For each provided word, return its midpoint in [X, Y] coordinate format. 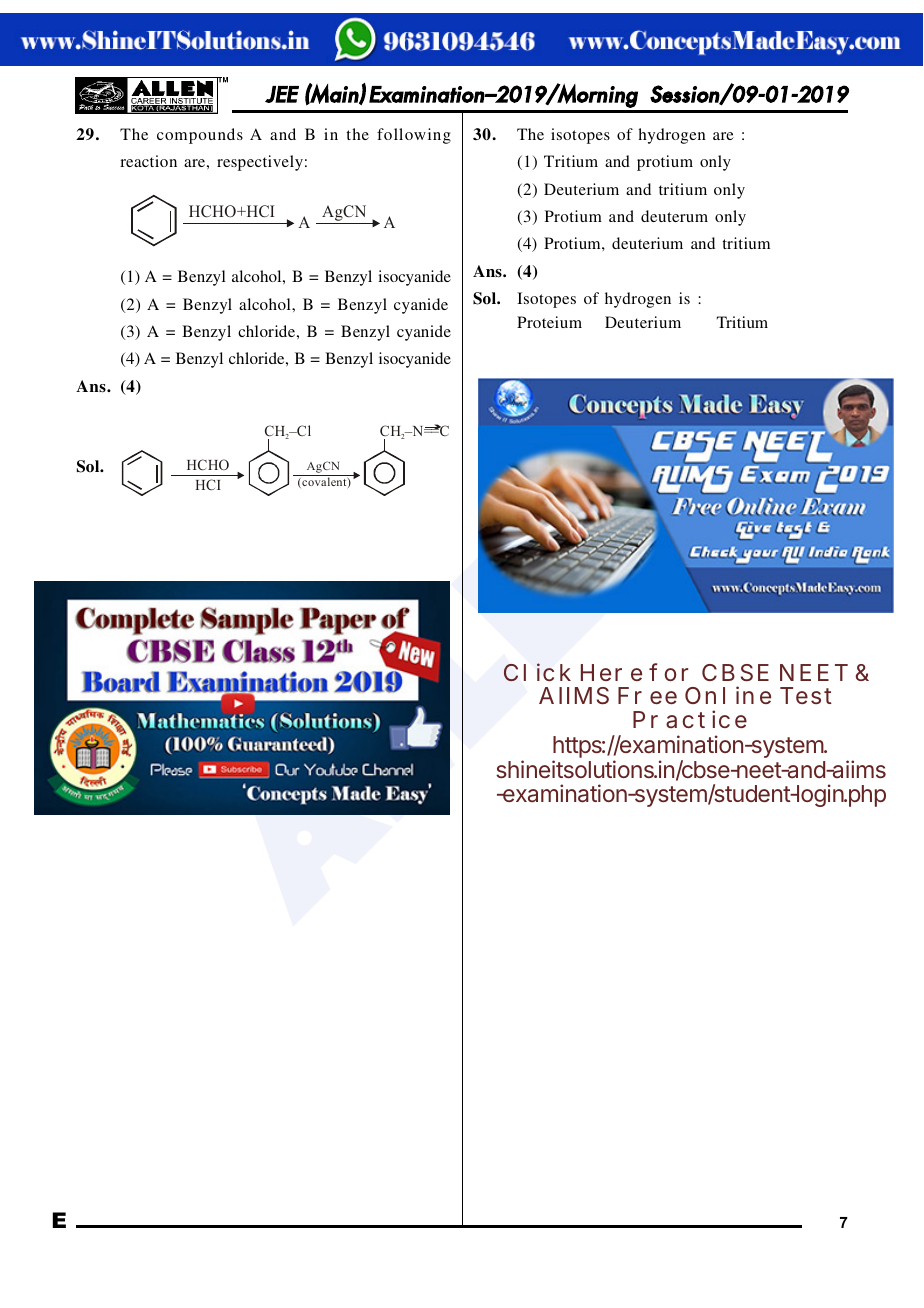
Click [537, 672]
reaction [148, 161]
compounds [200, 136]
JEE [282, 94]
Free [647, 695]
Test [806, 695]
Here [611, 672]
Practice [690, 719]
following [414, 136]
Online [728, 695]
